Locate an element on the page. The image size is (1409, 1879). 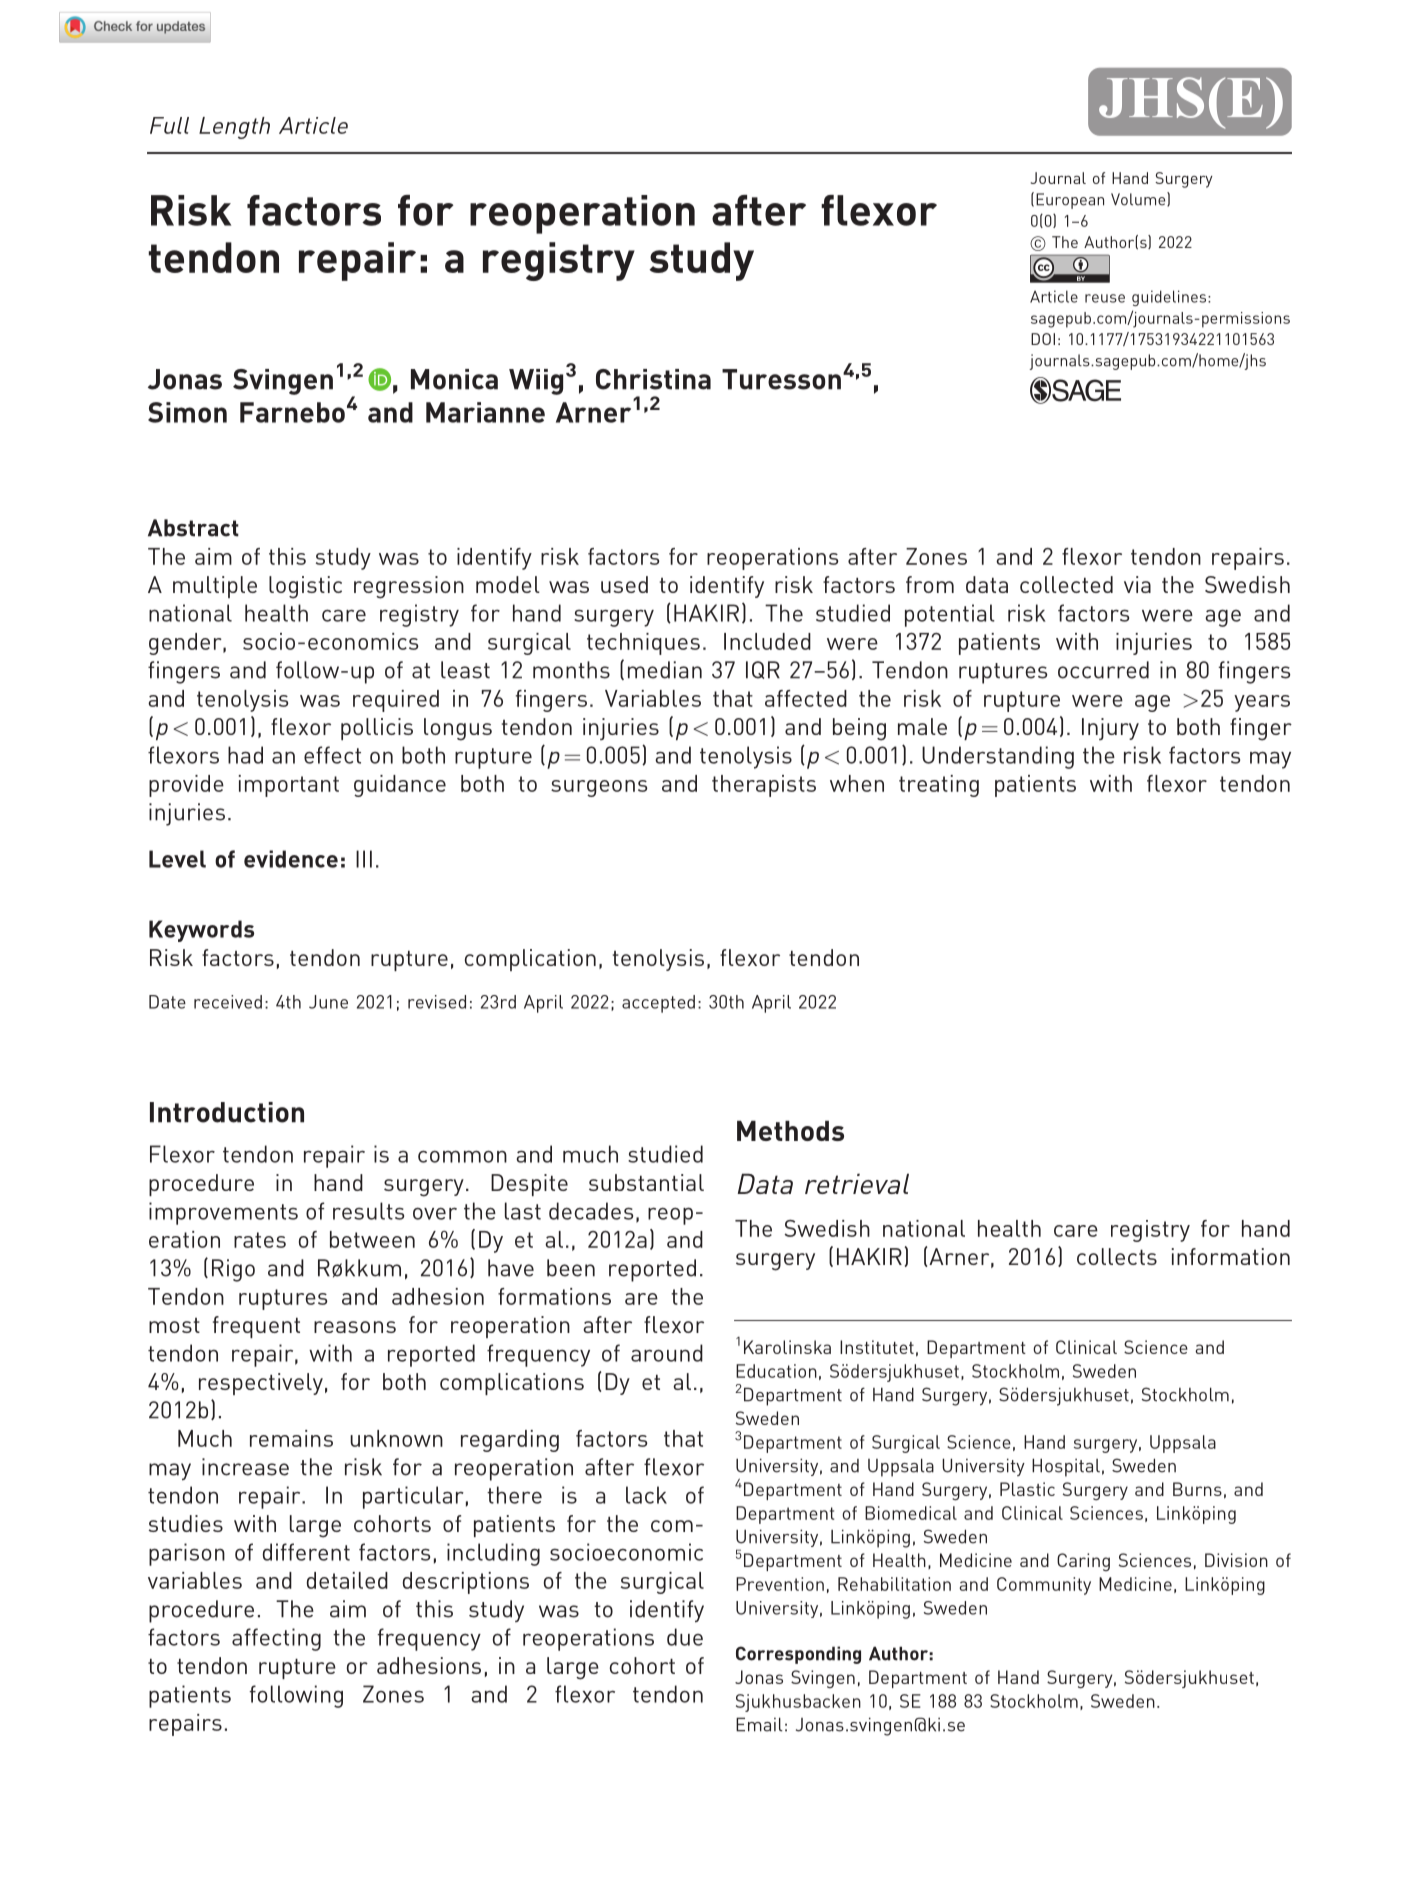
affecting is located at coordinates (276, 1639).
